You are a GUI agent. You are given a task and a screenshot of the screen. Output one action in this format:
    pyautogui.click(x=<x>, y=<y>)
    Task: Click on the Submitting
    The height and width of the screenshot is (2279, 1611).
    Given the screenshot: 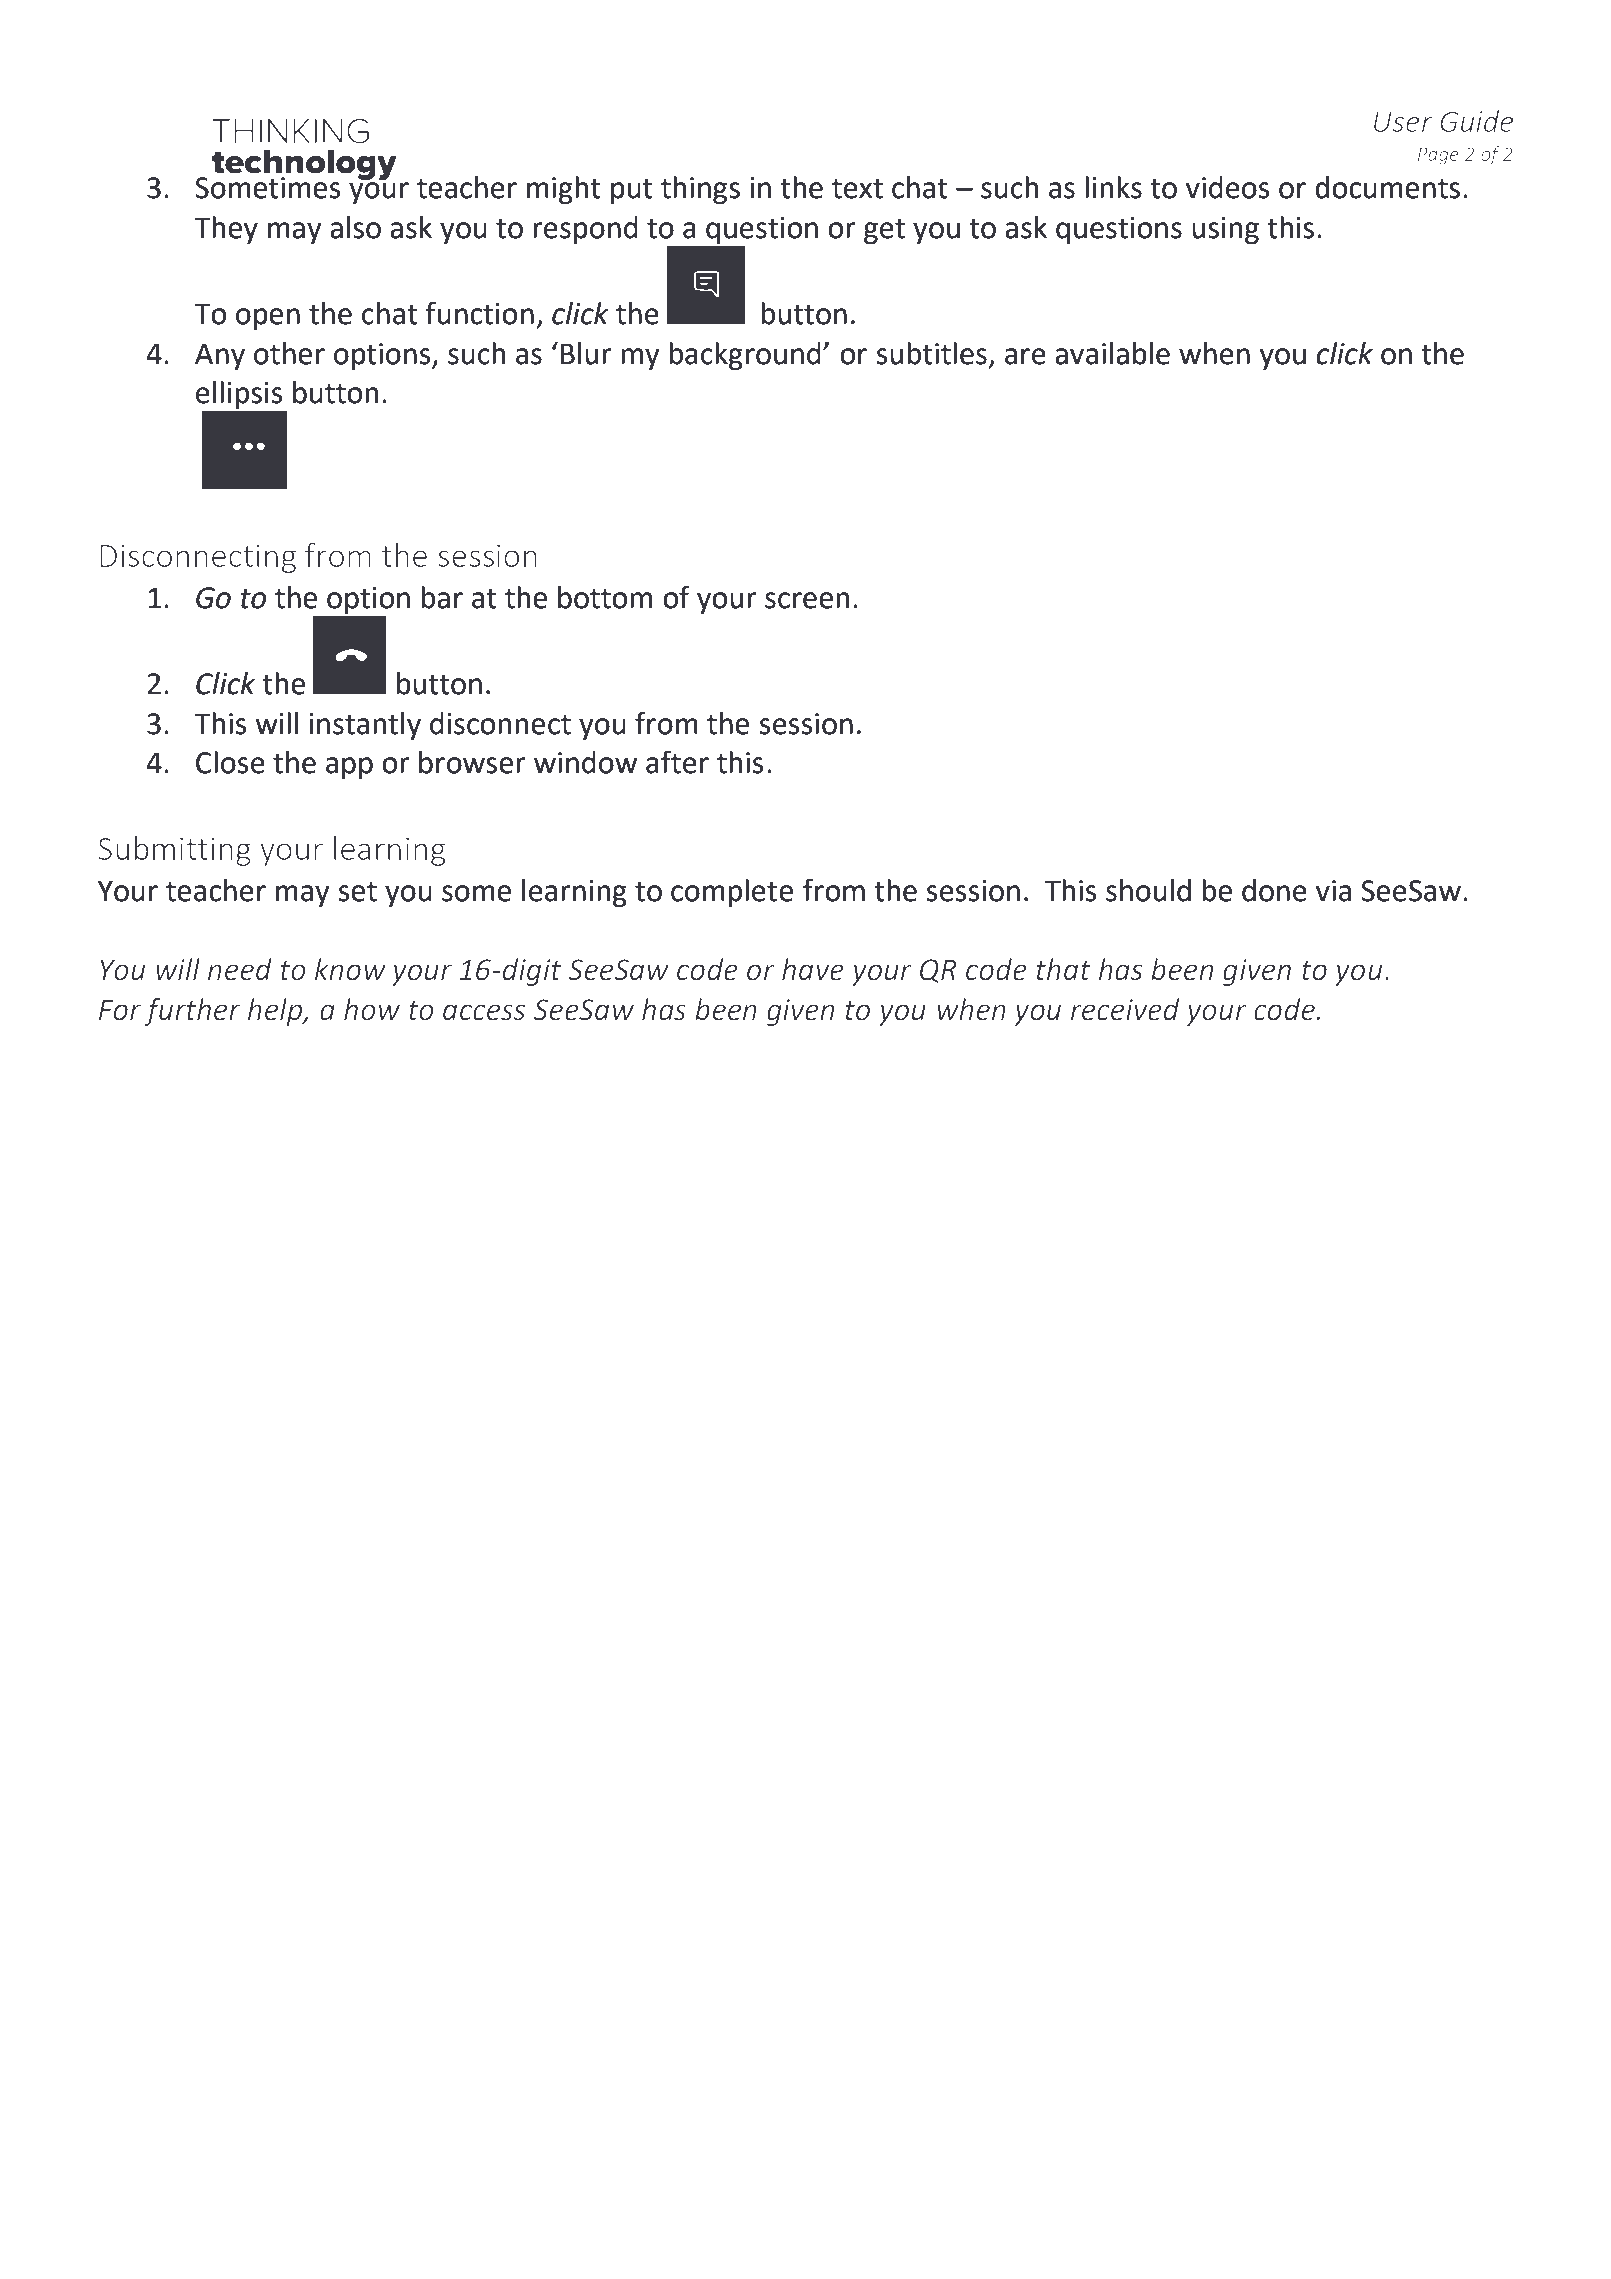 What is the action you would take?
    pyautogui.click(x=174, y=851)
